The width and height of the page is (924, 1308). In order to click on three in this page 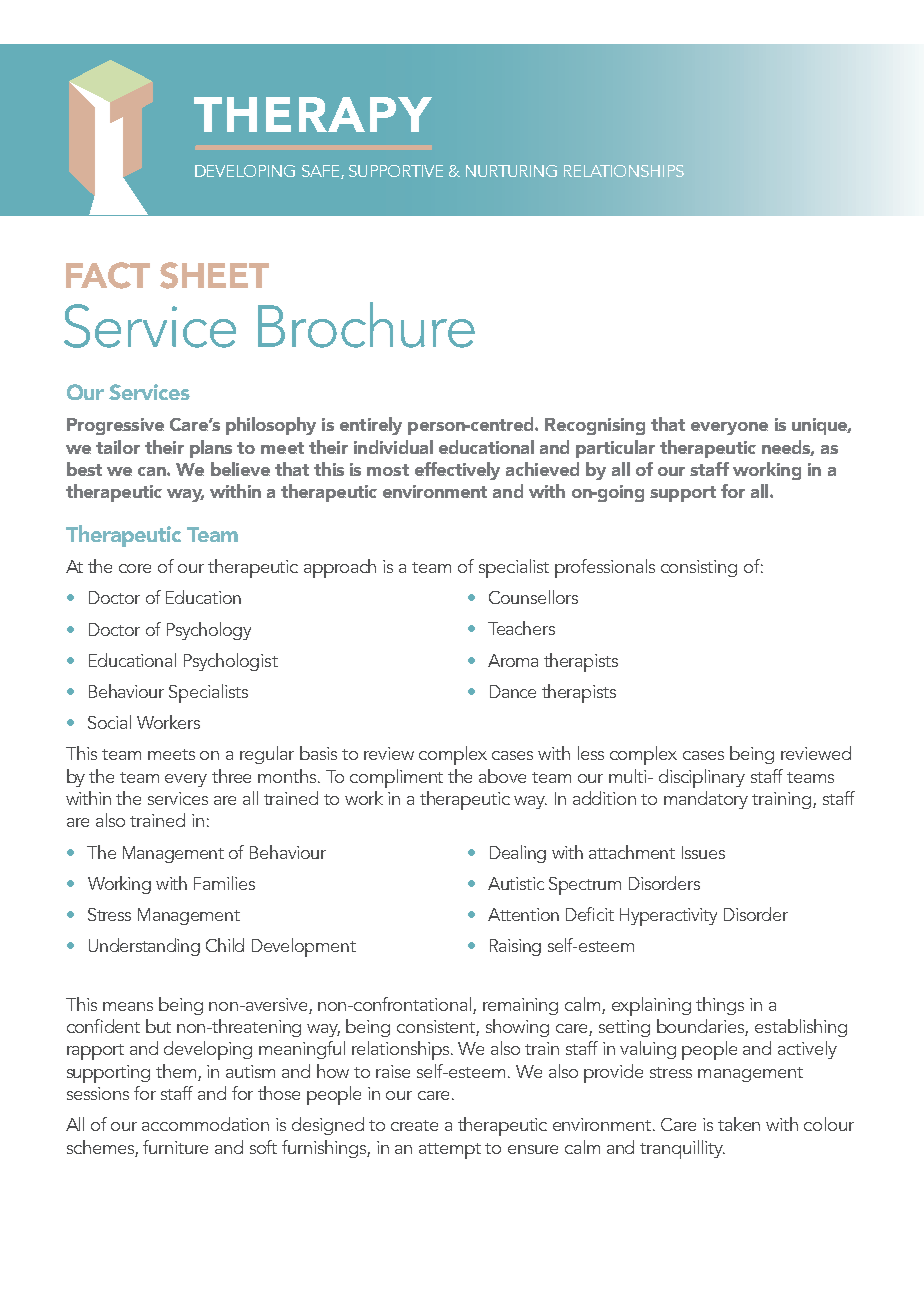, I will do `click(231, 776)`.
